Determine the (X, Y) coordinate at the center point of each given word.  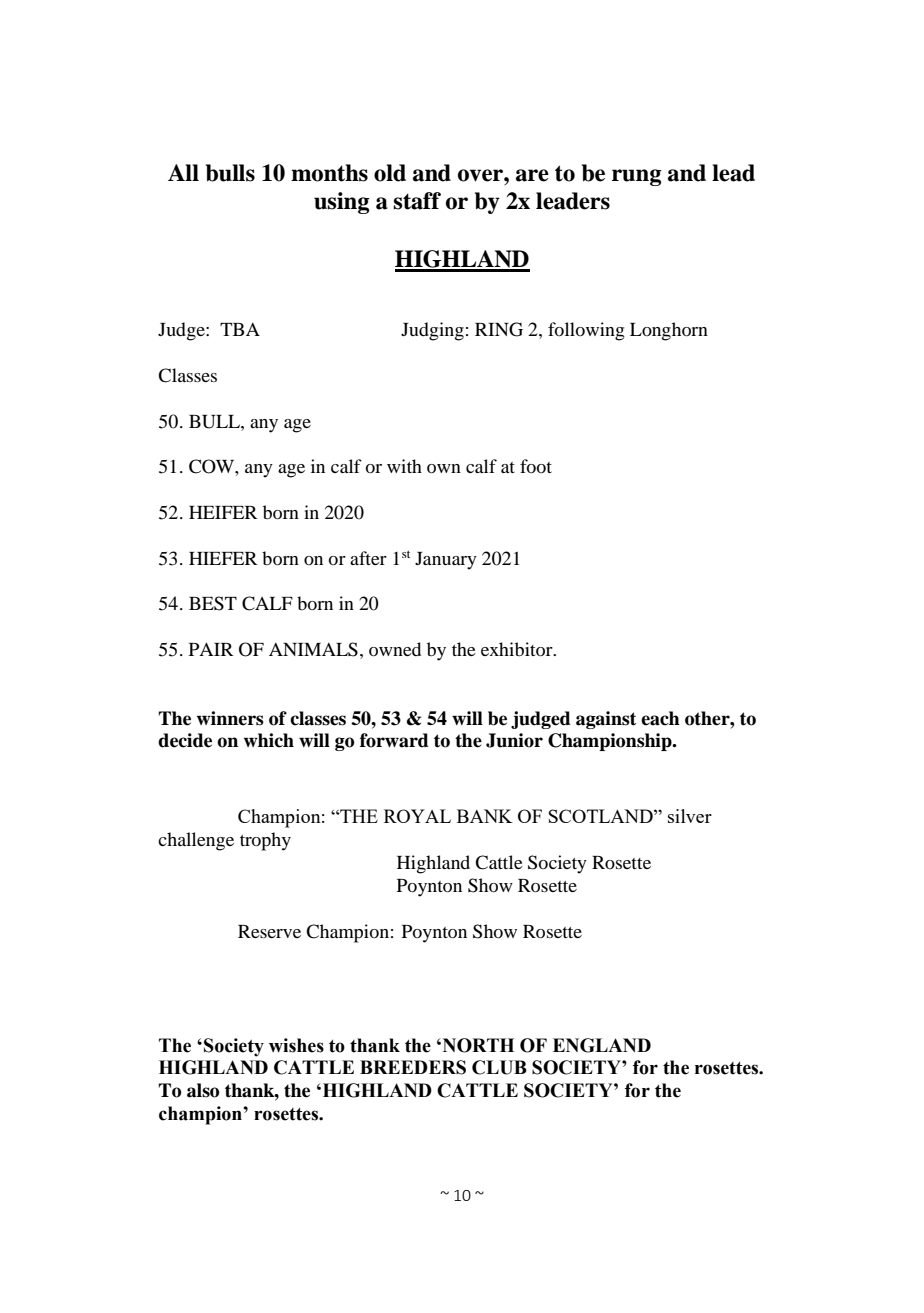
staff (417, 201)
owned (395, 649)
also (203, 1090)
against (606, 720)
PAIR (211, 649)
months (329, 173)
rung (636, 177)
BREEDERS (413, 1067)
